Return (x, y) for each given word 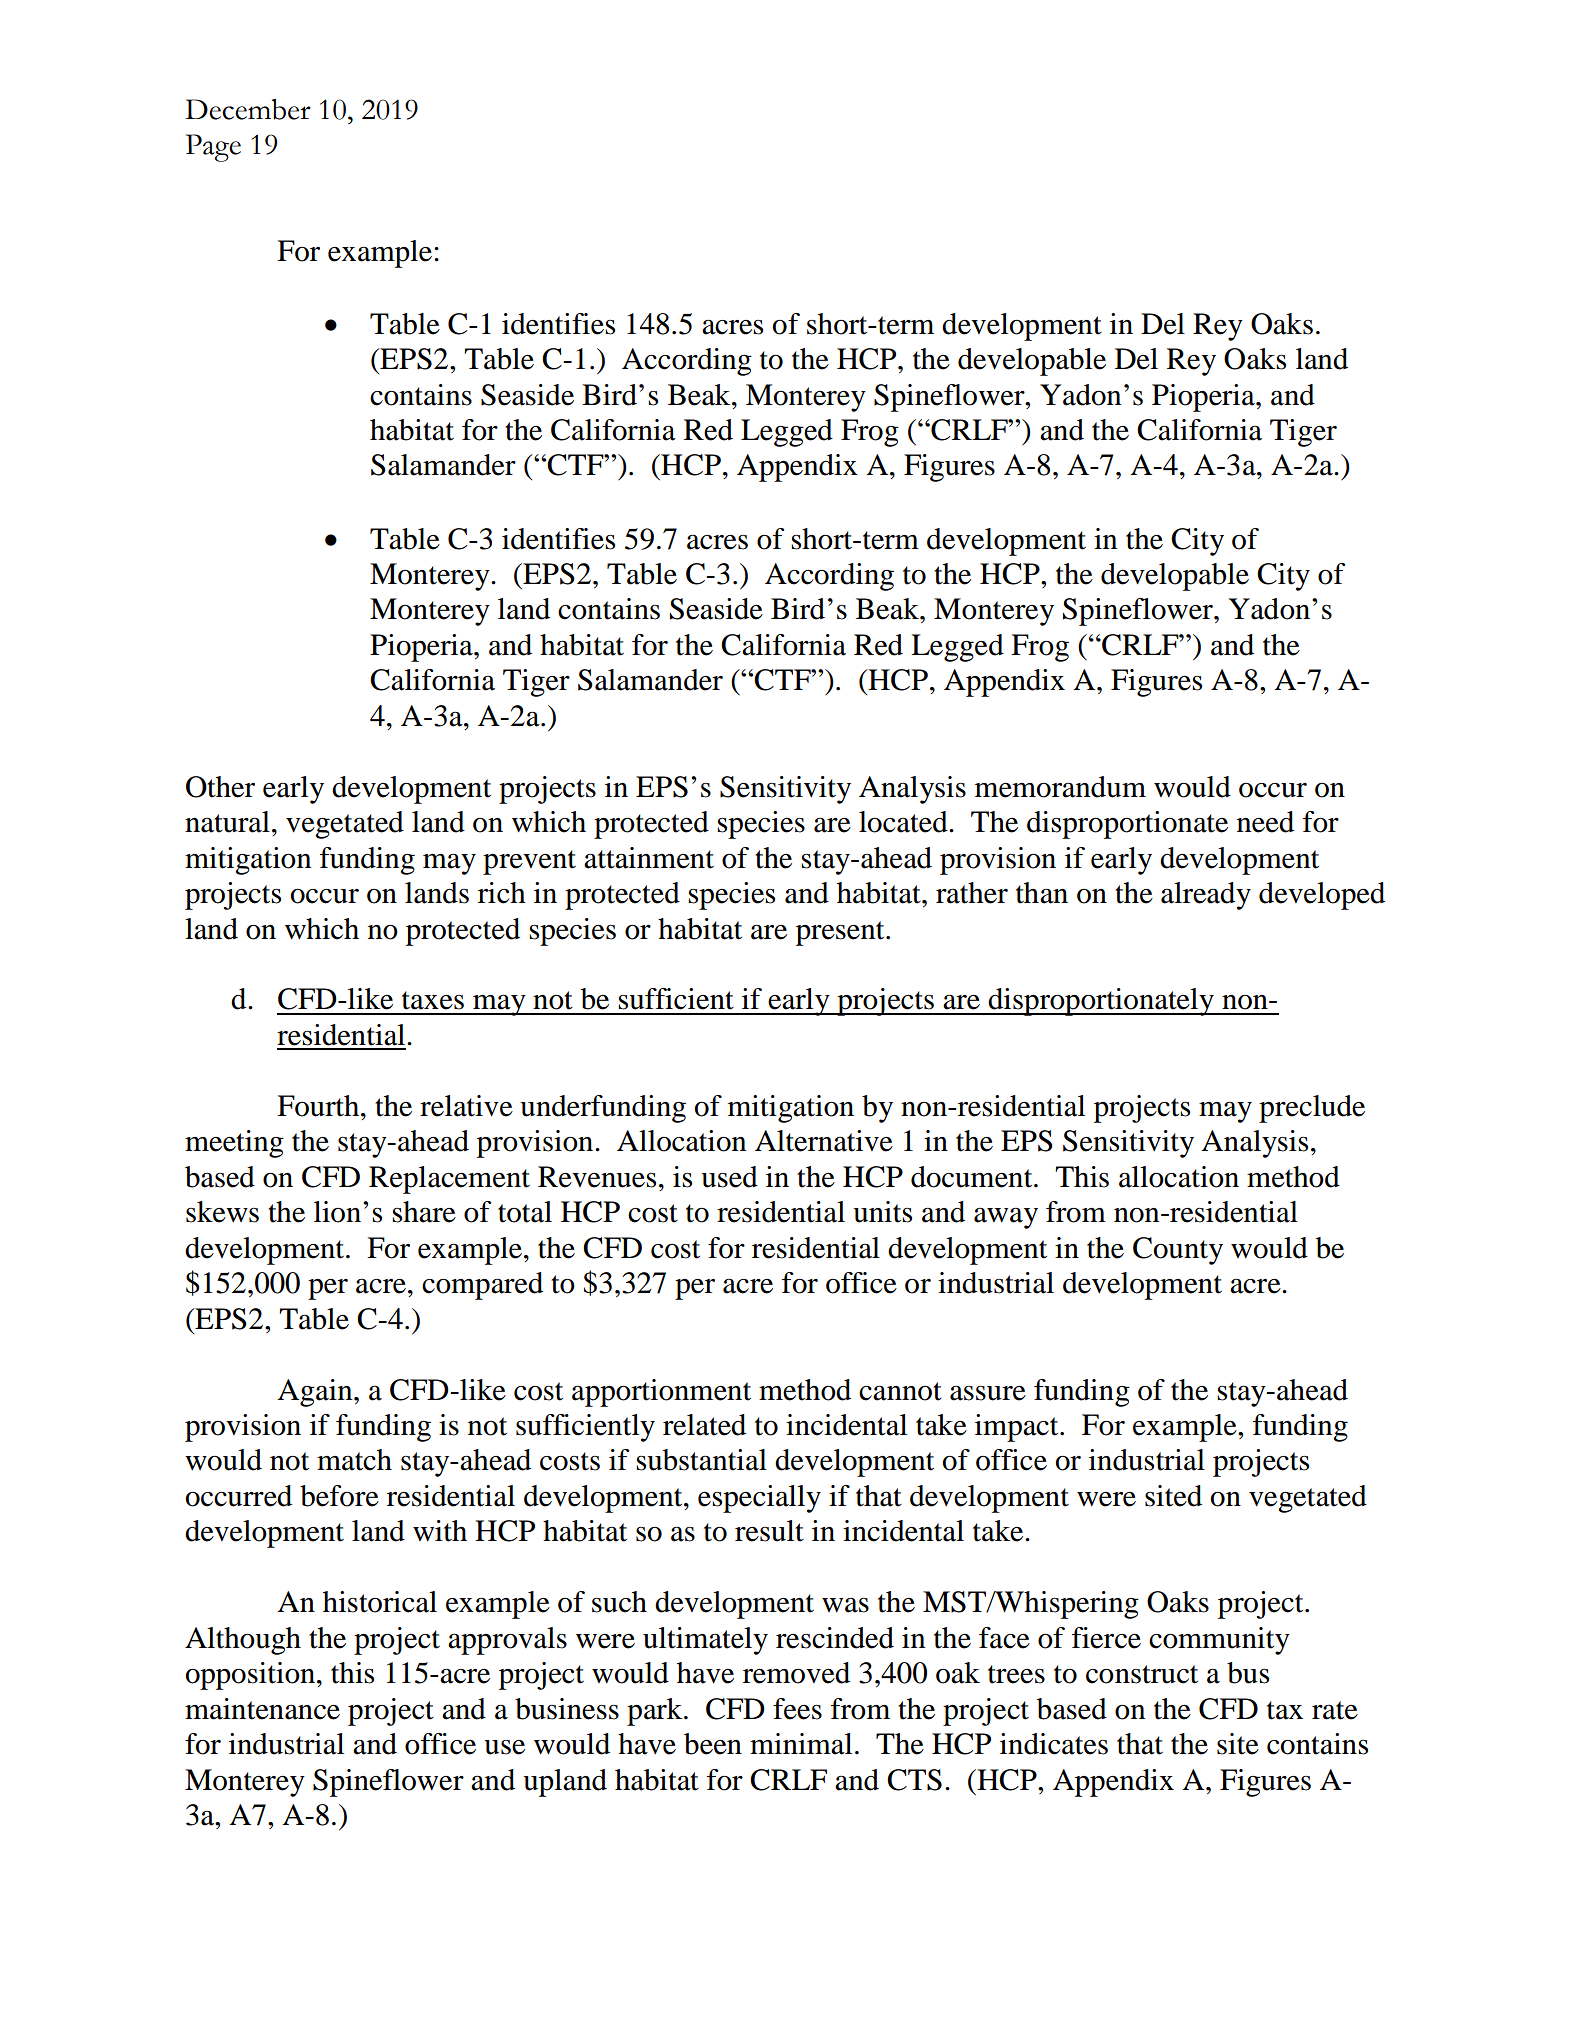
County (1178, 1251)
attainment (649, 858)
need (1265, 822)
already (1206, 896)
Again (316, 1393)
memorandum (1060, 787)
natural (227, 822)
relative (466, 1106)
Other (220, 787)
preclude (1312, 1109)
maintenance (262, 1709)
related (704, 1425)
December (248, 109)
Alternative (824, 1141)
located (904, 822)
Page (213, 148)
